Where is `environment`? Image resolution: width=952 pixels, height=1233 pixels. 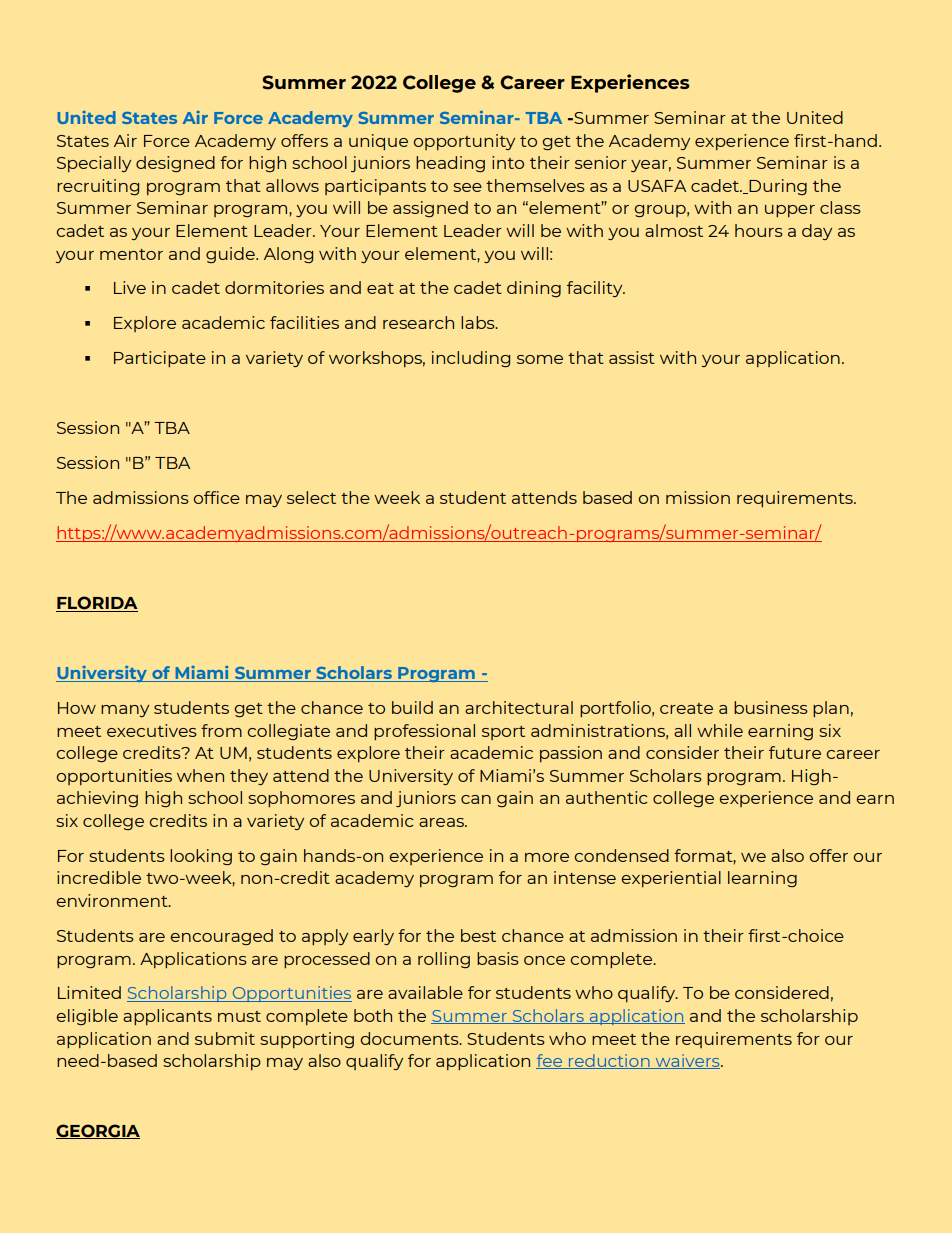 environment is located at coordinates (113, 900).
